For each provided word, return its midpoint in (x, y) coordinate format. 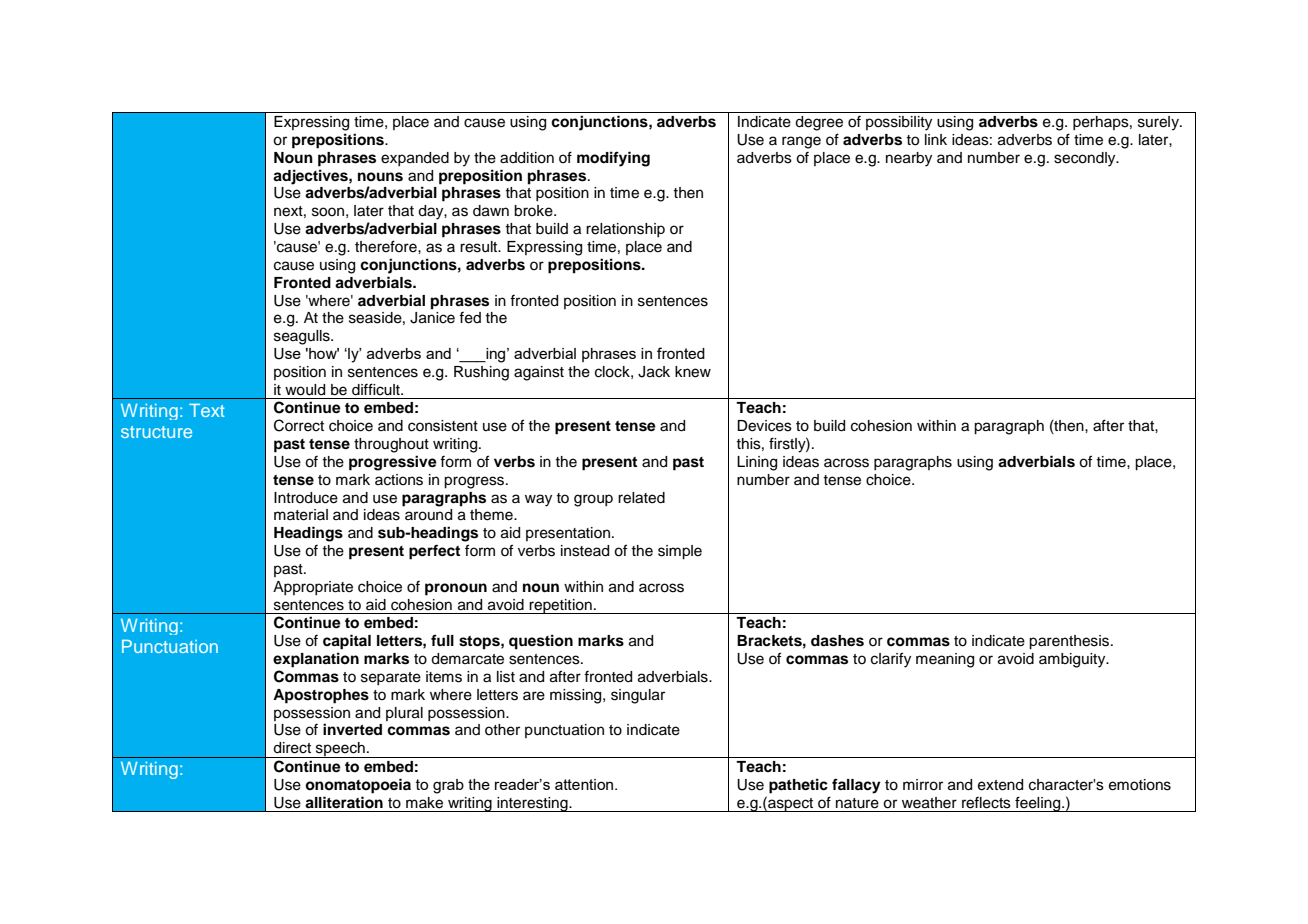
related (641, 498)
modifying (613, 159)
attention (585, 784)
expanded (415, 159)
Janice (432, 318)
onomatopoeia (358, 786)
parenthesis (1070, 642)
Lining (757, 463)
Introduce (306, 498)
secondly (1086, 159)
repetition (561, 606)
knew (693, 372)
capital (347, 642)
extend (1000, 785)
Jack (654, 372)
